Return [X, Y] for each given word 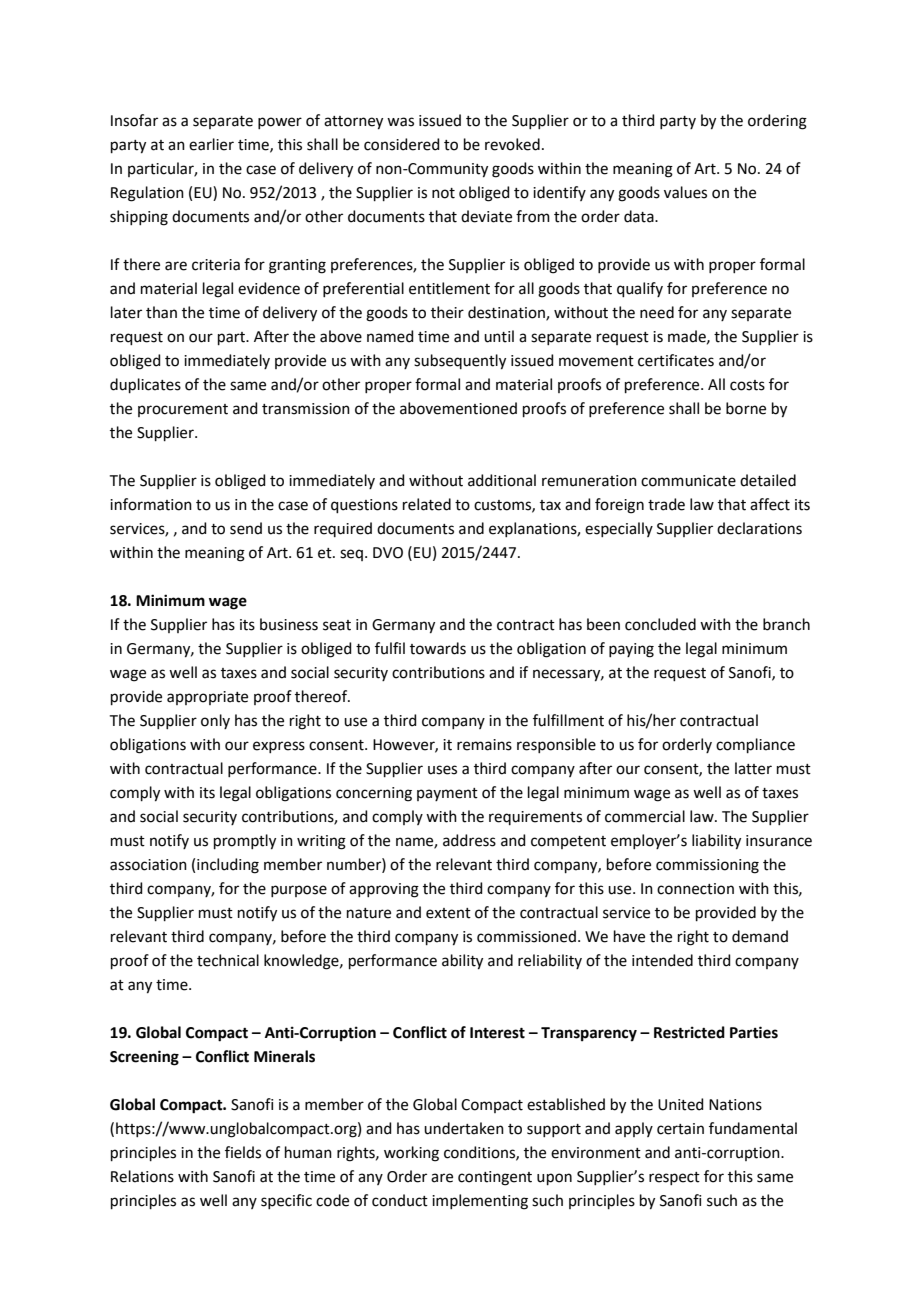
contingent [495, 1178]
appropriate [207, 698]
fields [243, 1152]
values [685, 192]
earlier [211, 144]
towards [438, 648]
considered [402, 144]
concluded [660, 624]
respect [674, 1178]
